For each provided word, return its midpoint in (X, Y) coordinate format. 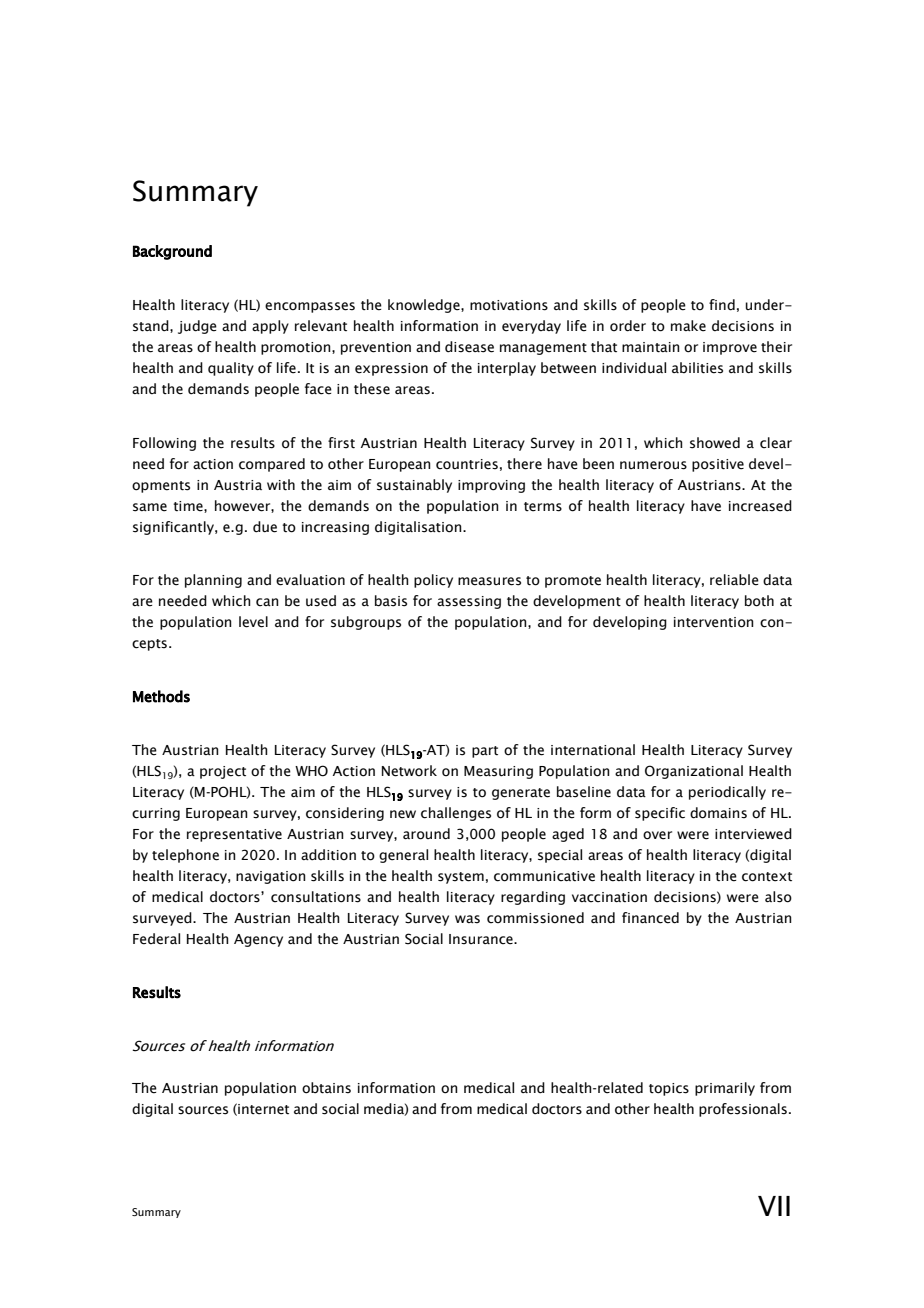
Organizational (694, 772)
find (722, 305)
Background (172, 252)
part (485, 752)
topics (669, 1089)
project (223, 772)
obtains (326, 1088)
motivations (509, 305)
